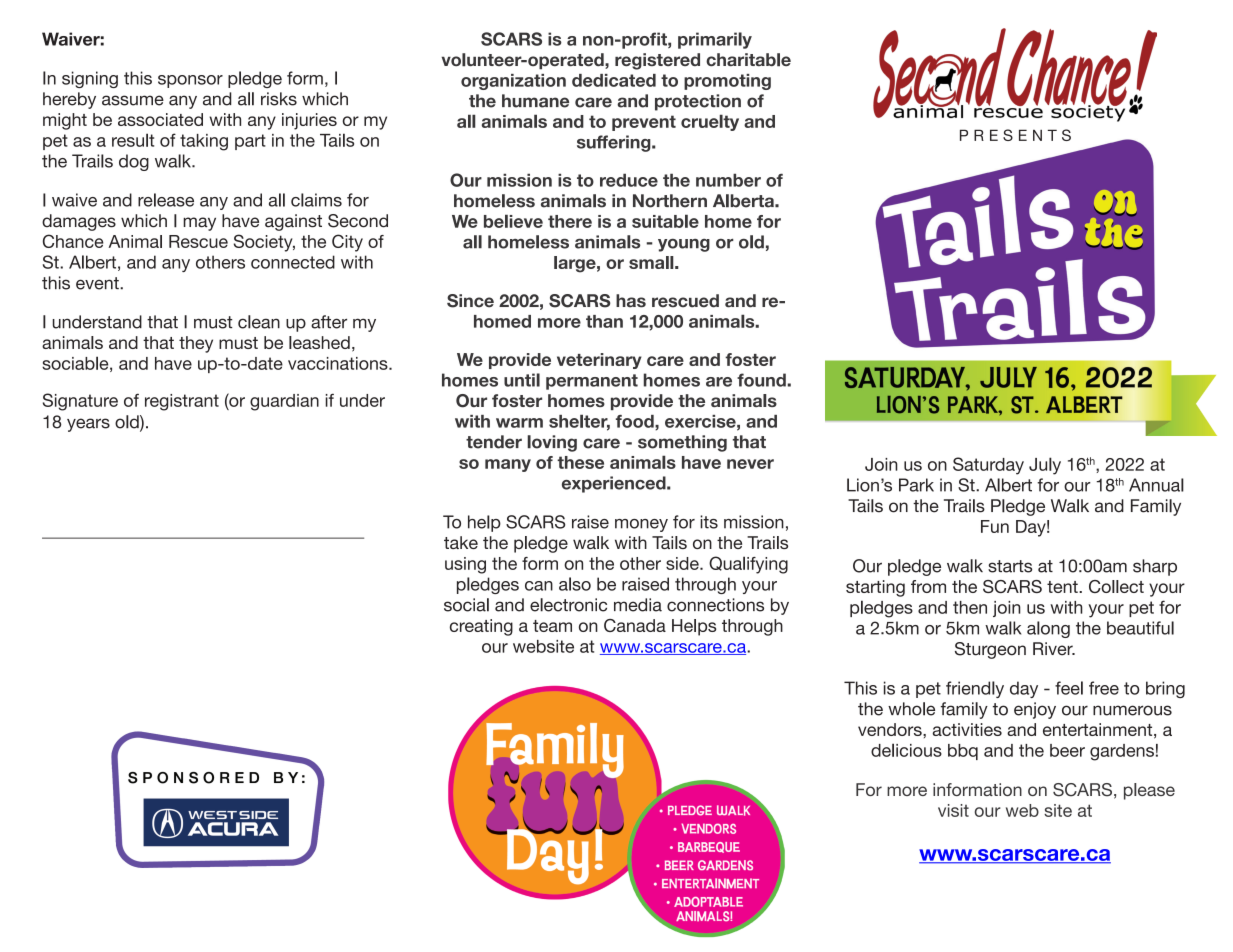 The width and height of the screenshot is (1233, 952). Describe the element at coordinates (953, 810) in the screenshot. I see `visit` at that location.
